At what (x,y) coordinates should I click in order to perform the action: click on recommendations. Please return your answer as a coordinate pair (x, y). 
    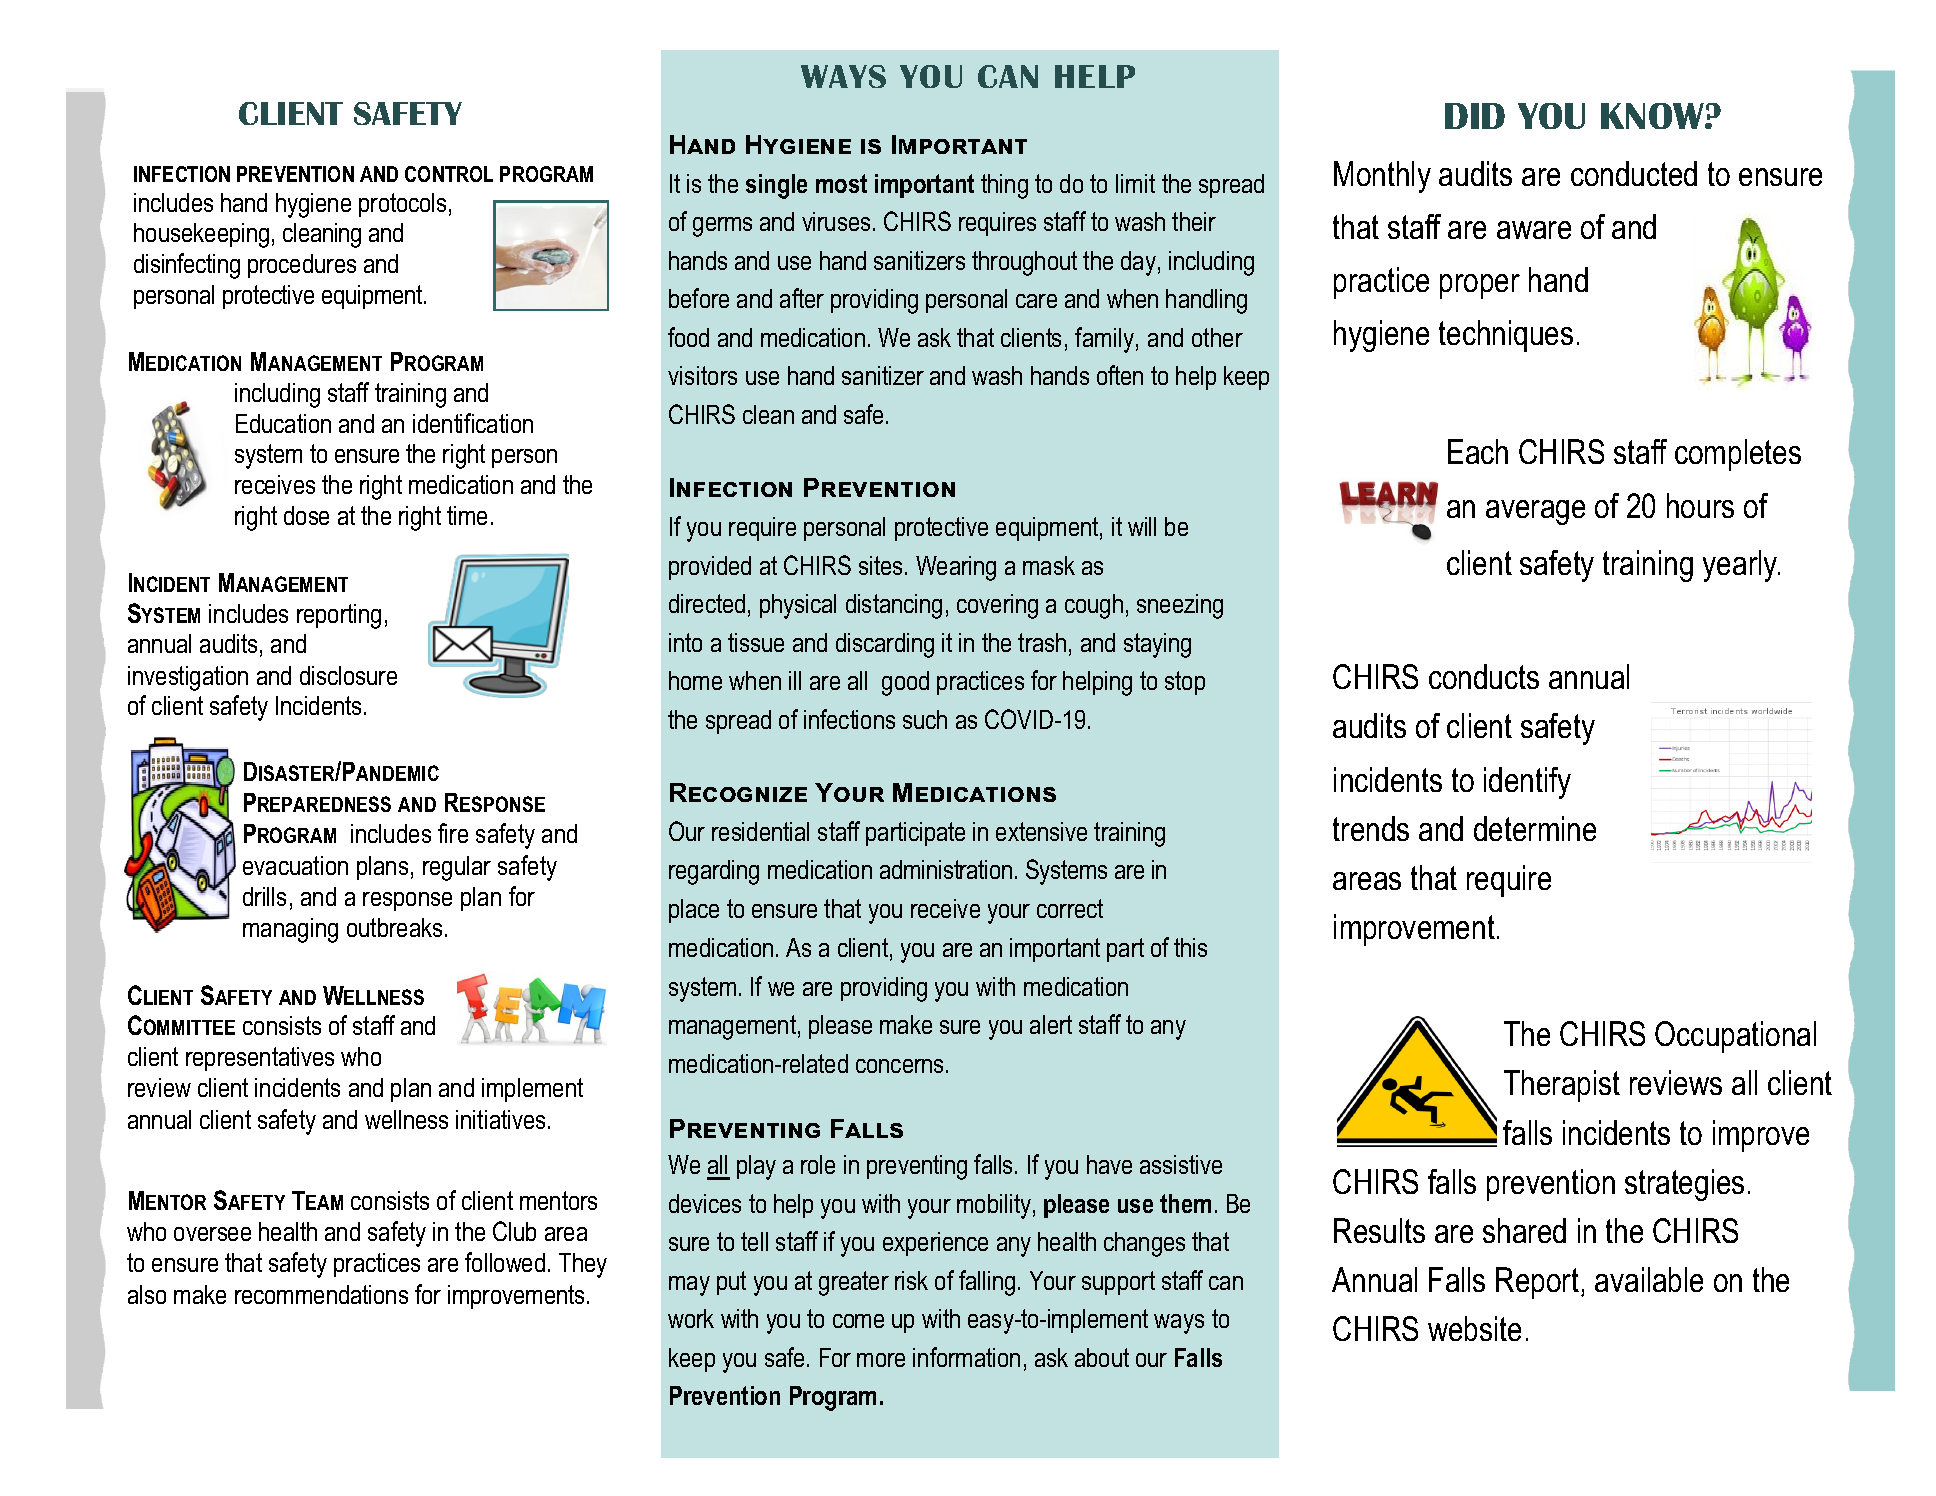
    Looking at the image, I should click on (321, 1294).
